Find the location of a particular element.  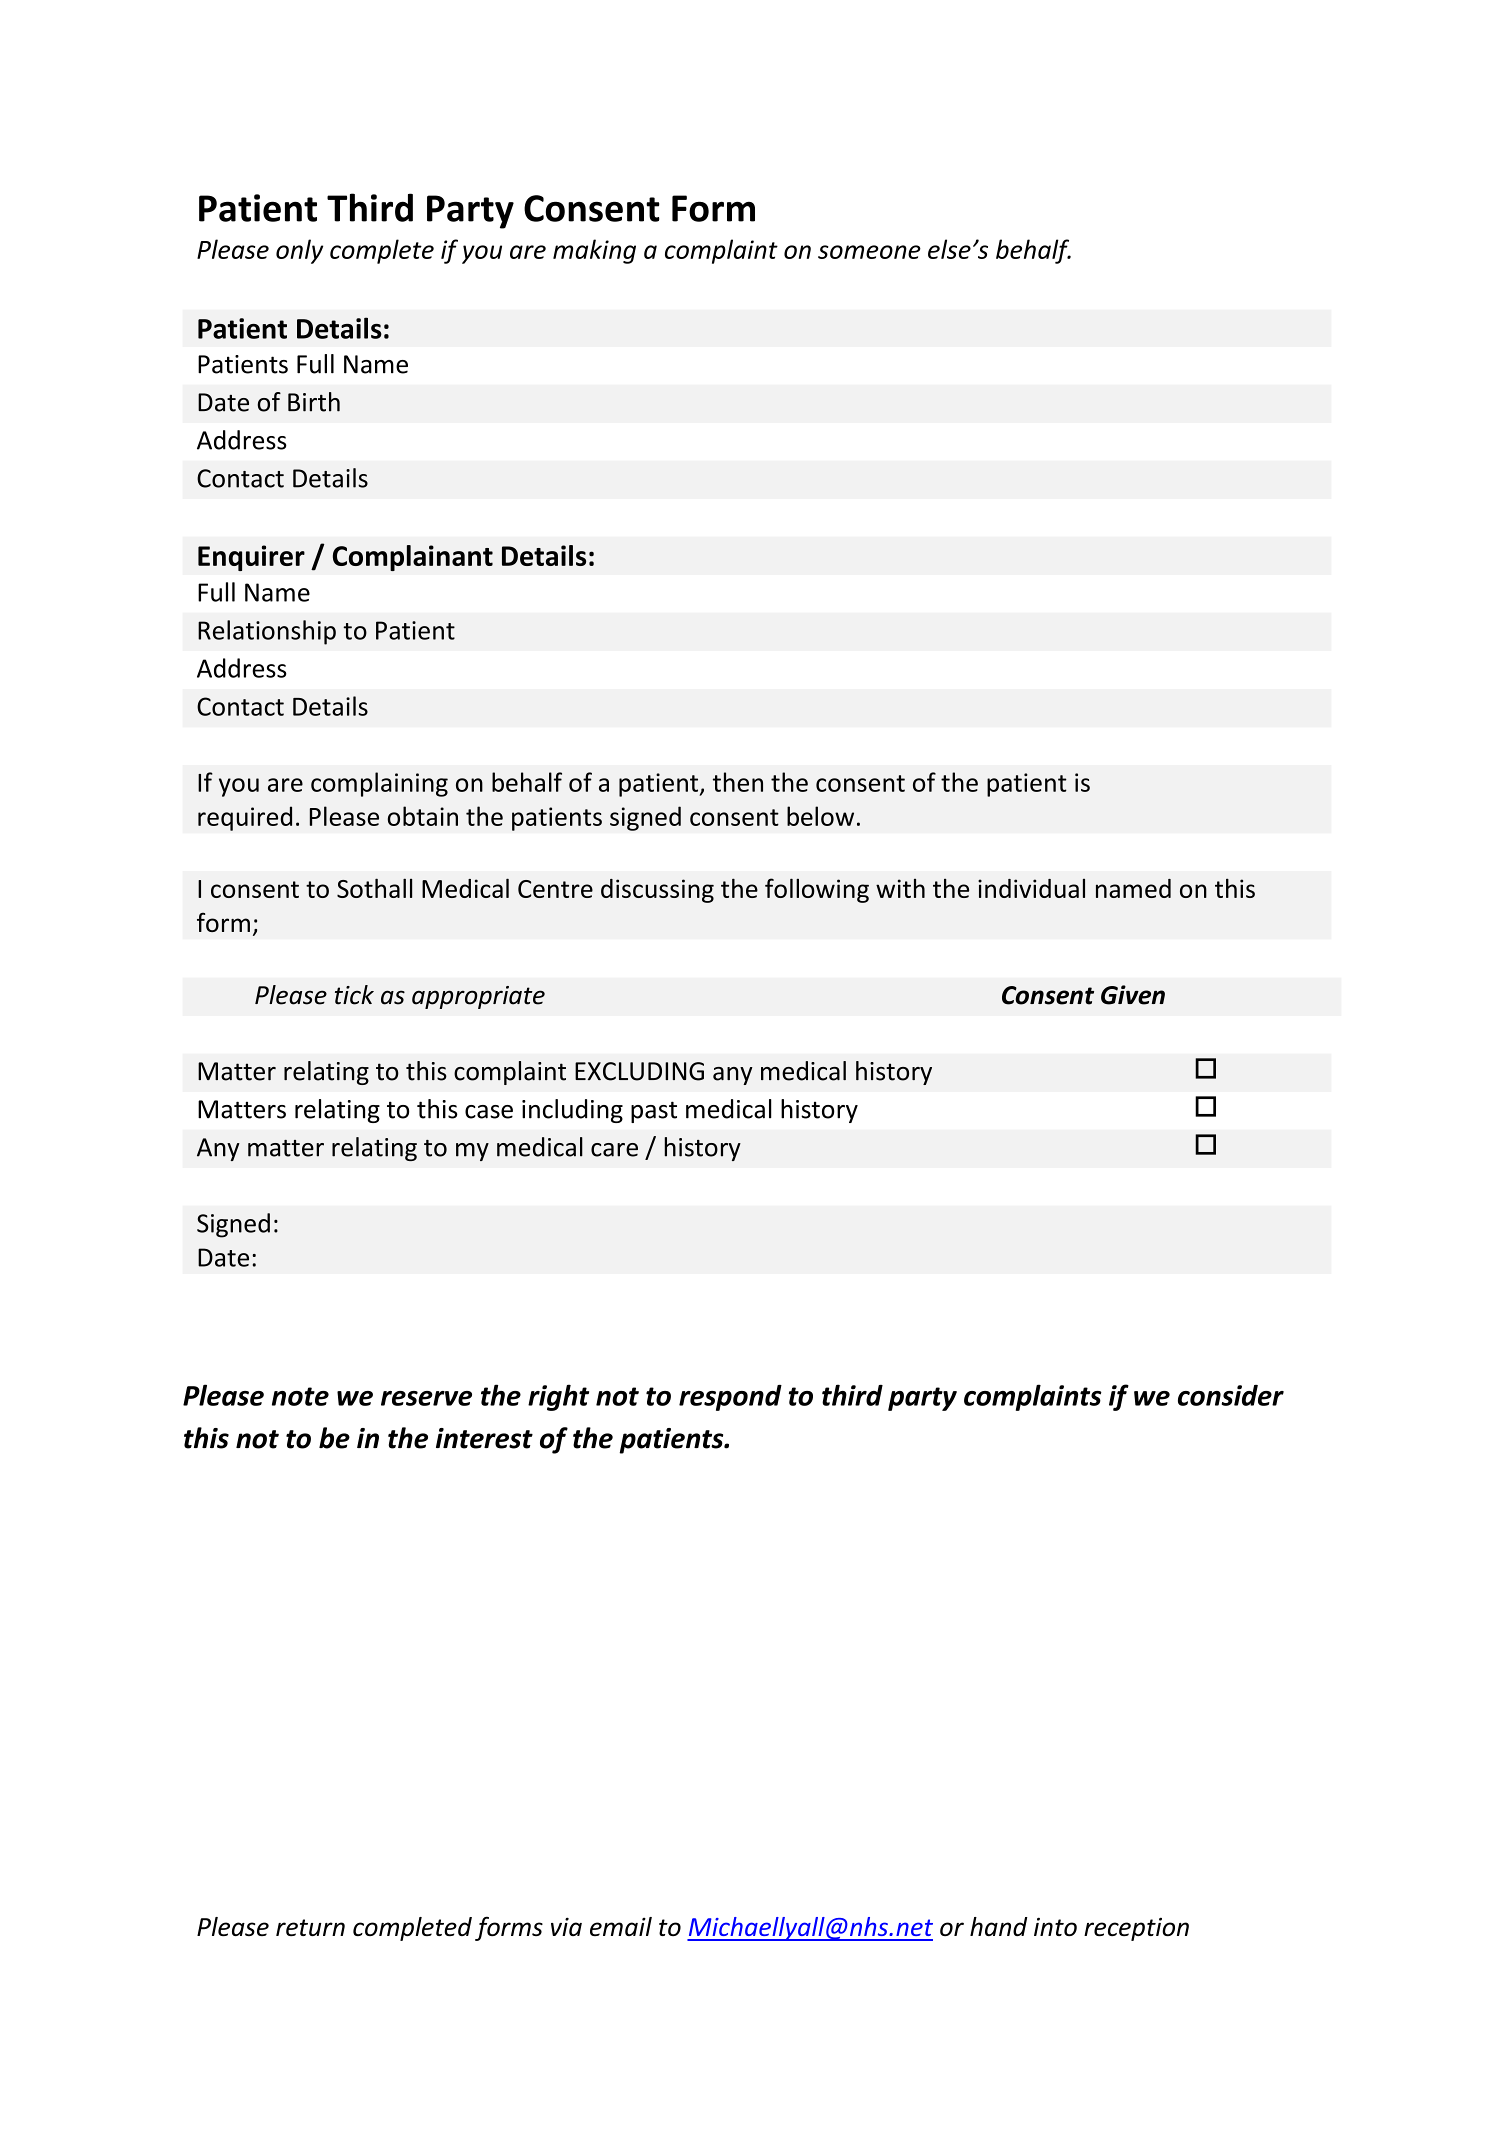

return is located at coordinates (310, 1927).
